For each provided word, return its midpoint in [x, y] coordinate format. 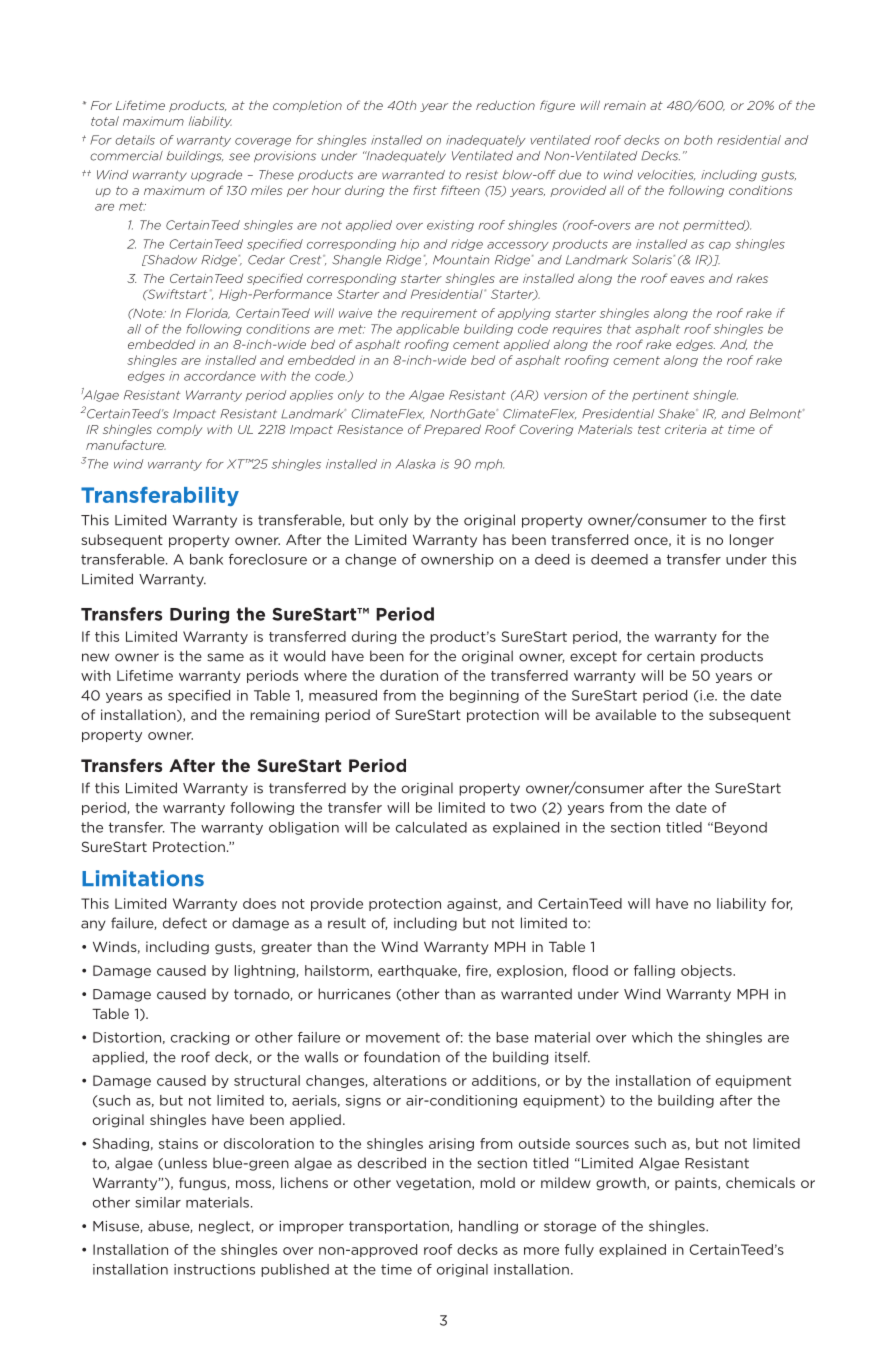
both [698, 140]
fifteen [460, 190]
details [135, 140]
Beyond [741, 828]
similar [158, 1202]
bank [206, 559]
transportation [400, 1227]
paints [697, 1183]
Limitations [143, 878]
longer [752, 541]
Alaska [415, 464]
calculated [431, 827]
